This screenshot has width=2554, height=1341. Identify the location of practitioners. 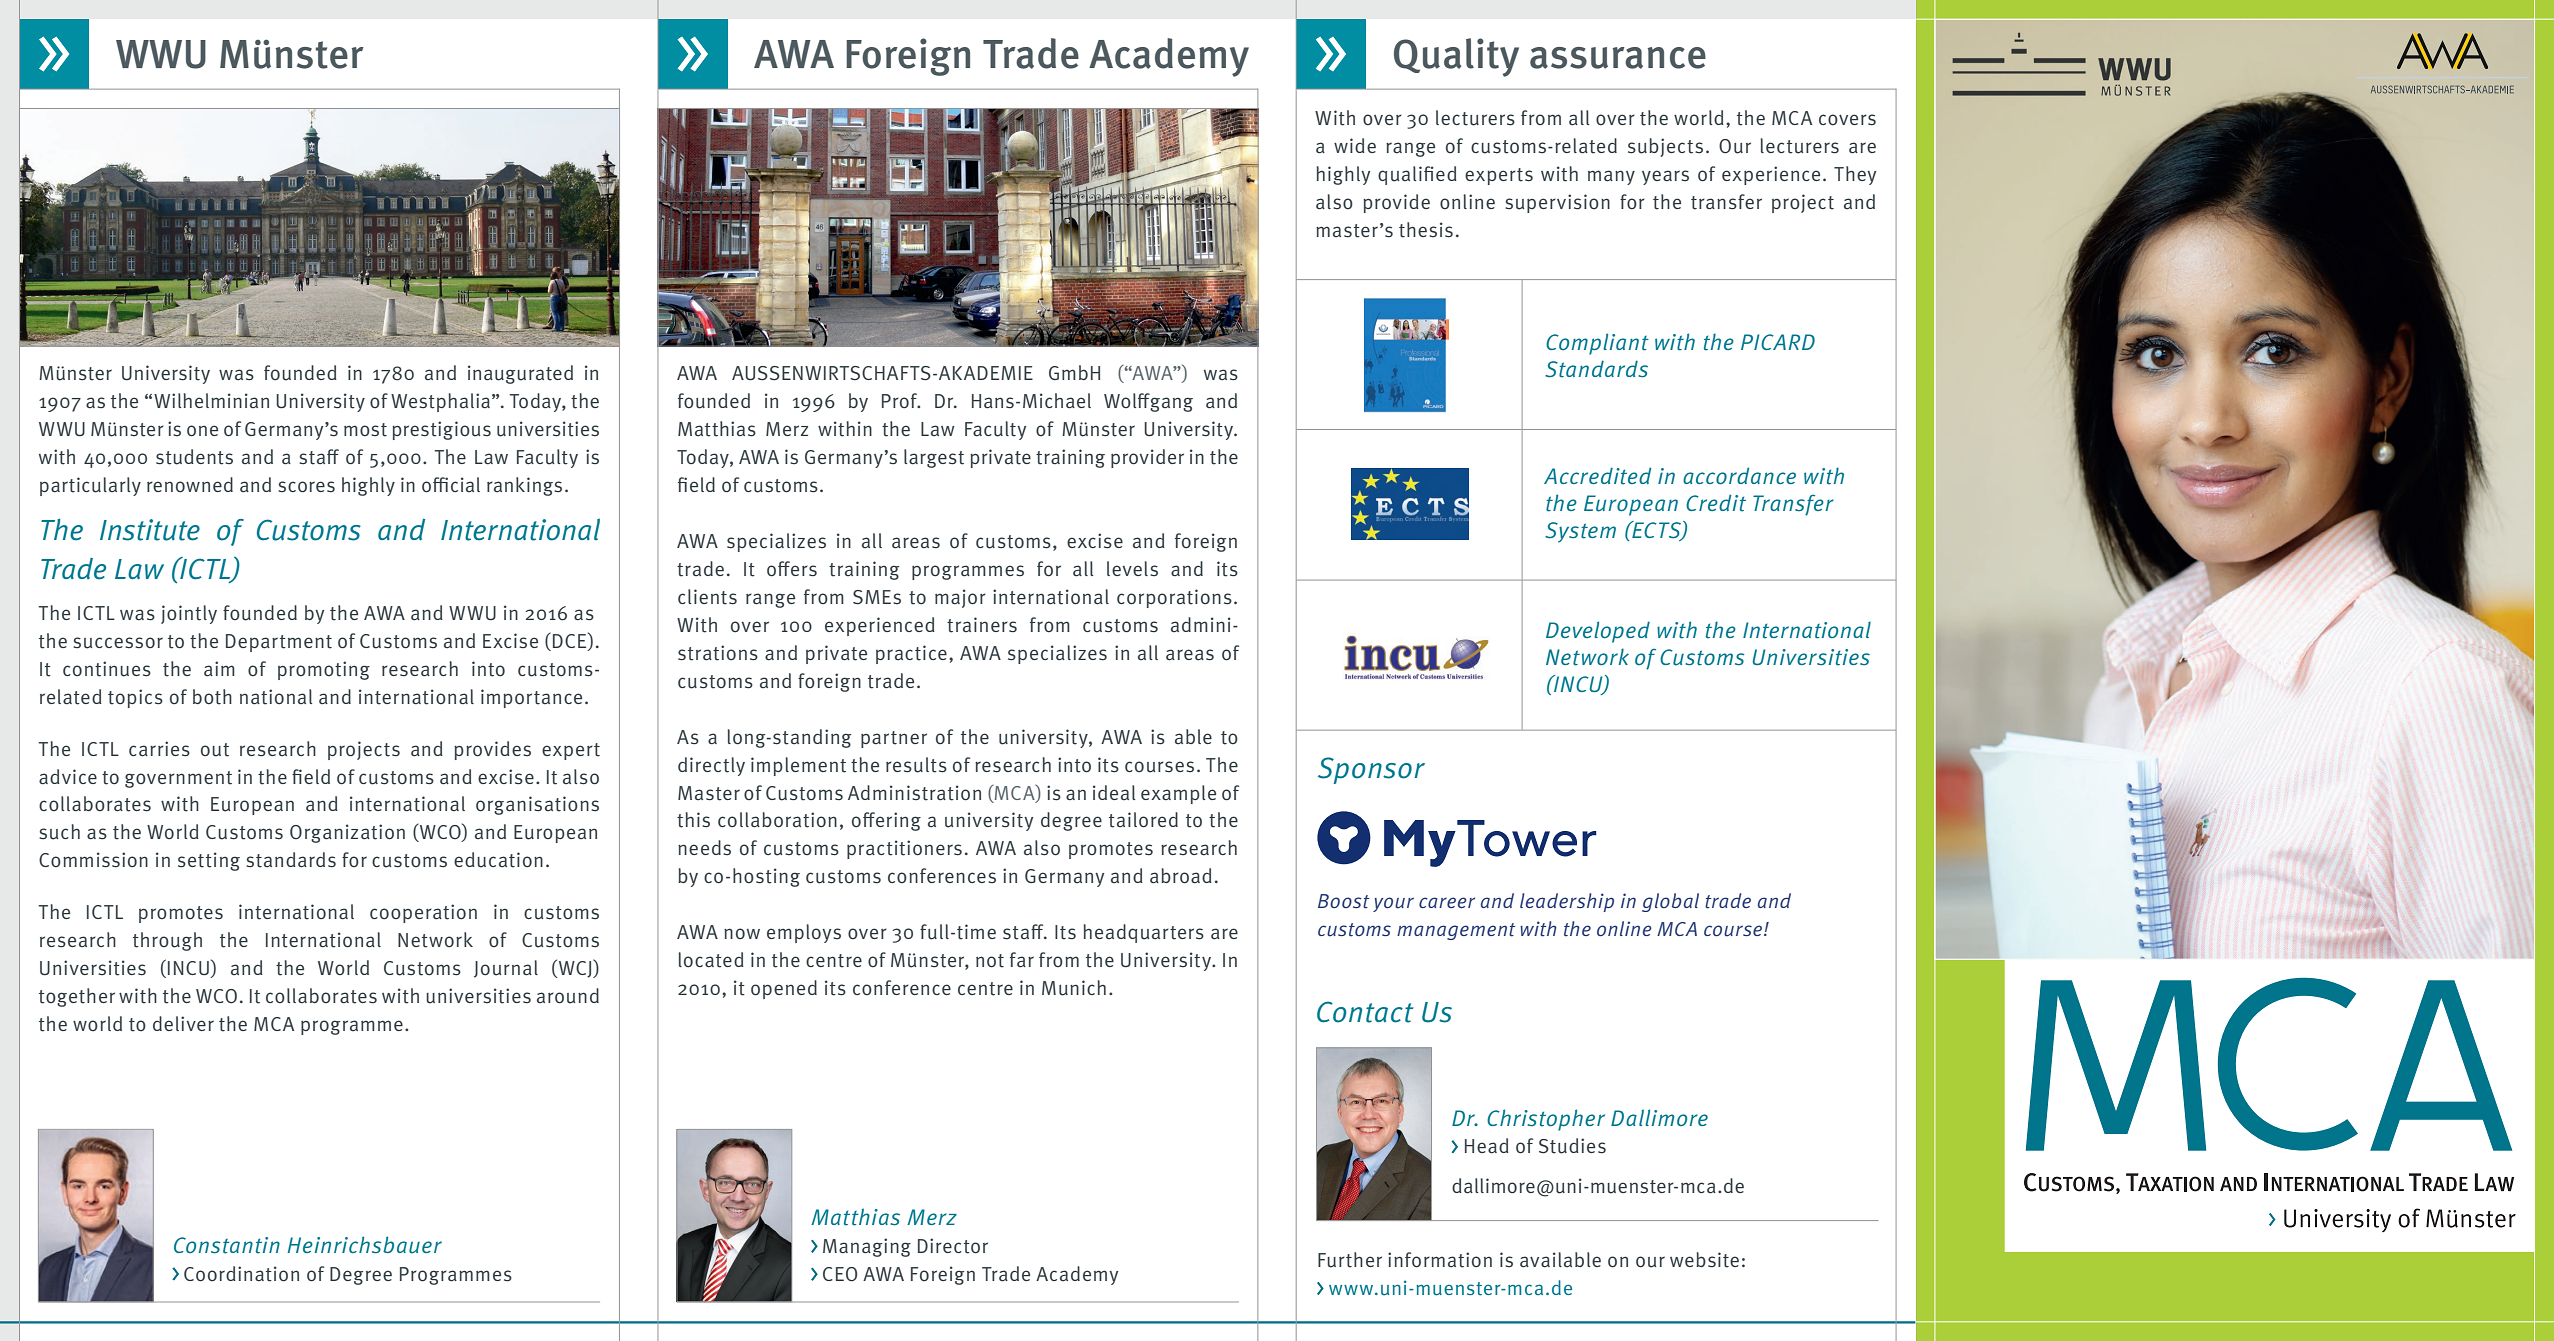
(904, 849).
